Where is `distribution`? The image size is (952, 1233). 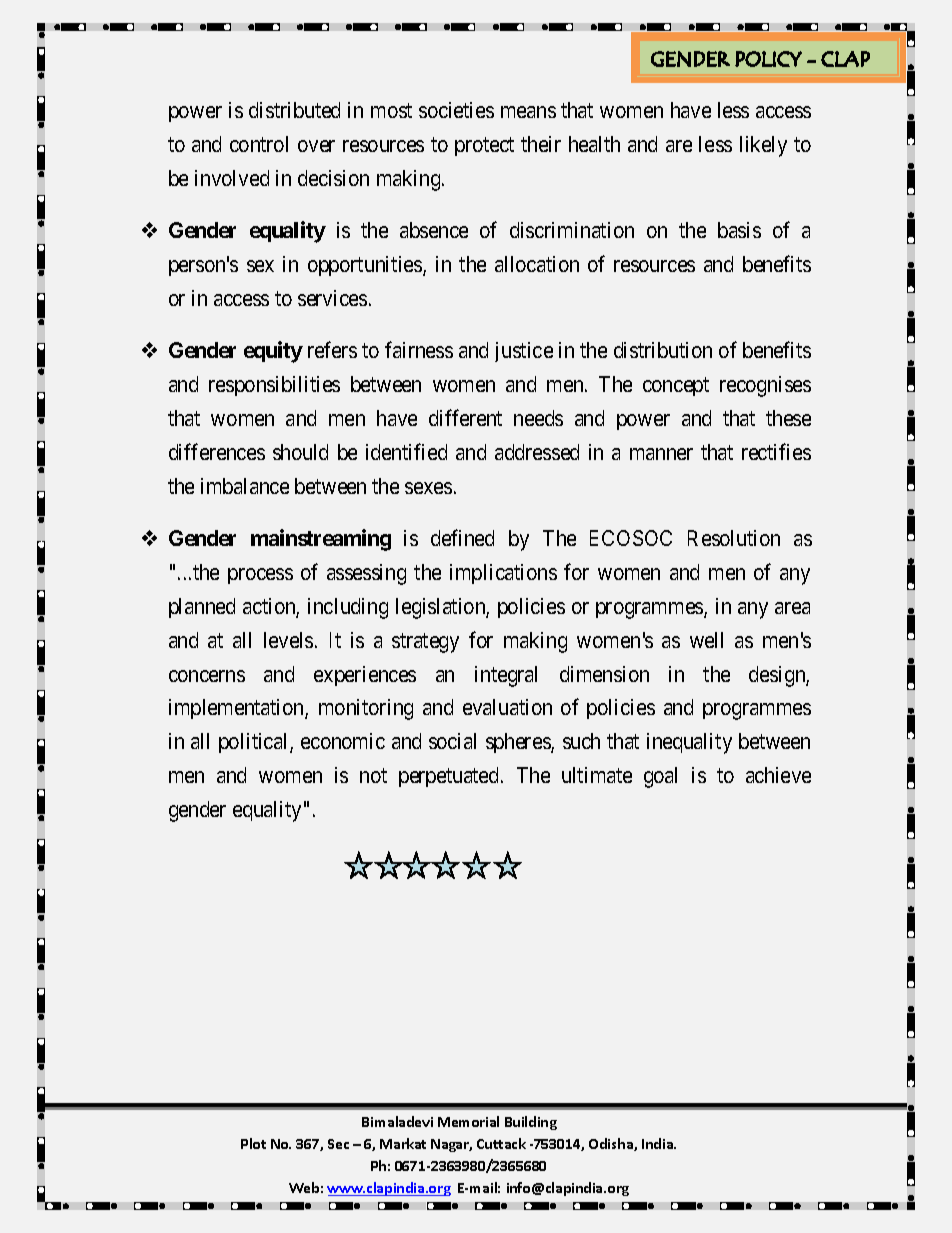 distribution is located at coordinates (663, 350).
